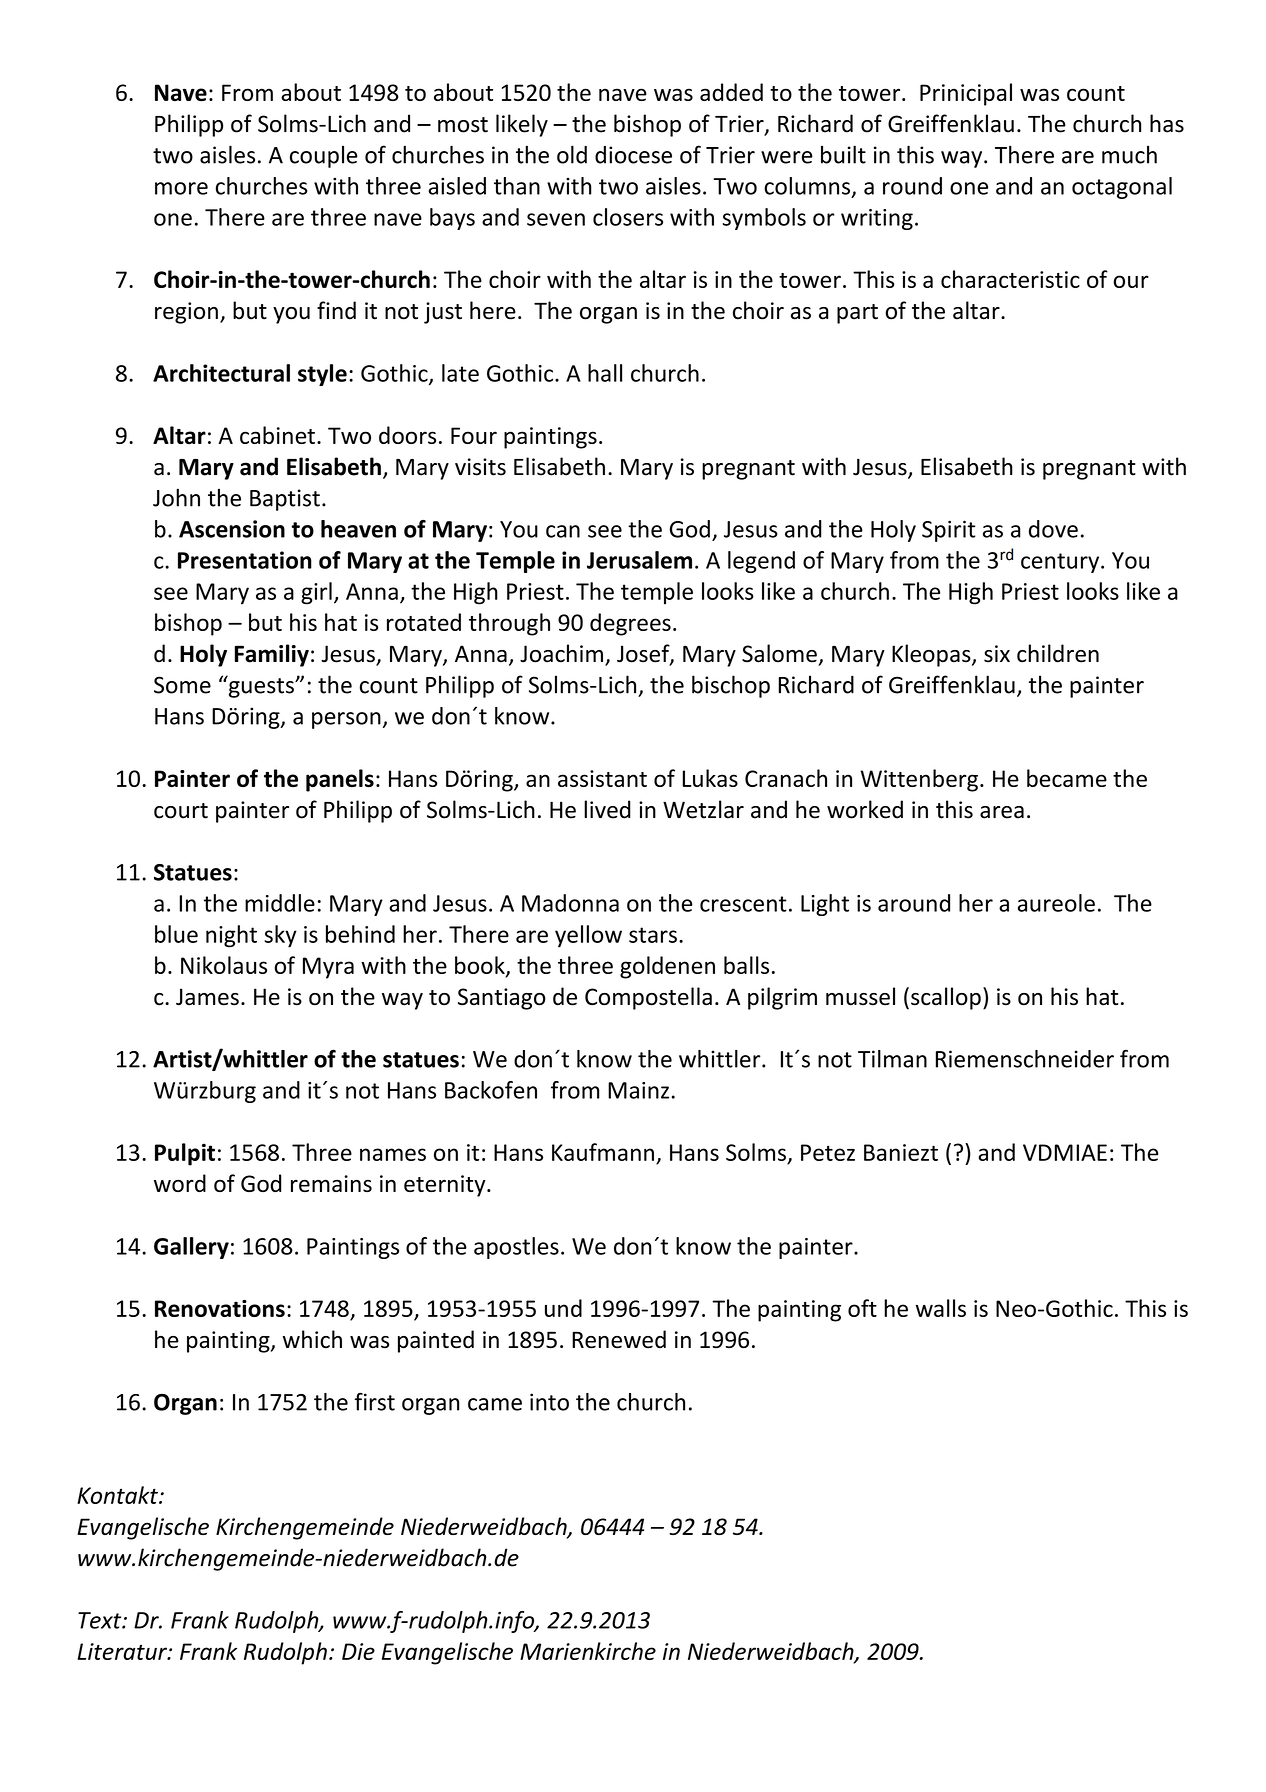 The width and height of the page is (1266, 1792). I want to click on Die, so click(358, 1651).
